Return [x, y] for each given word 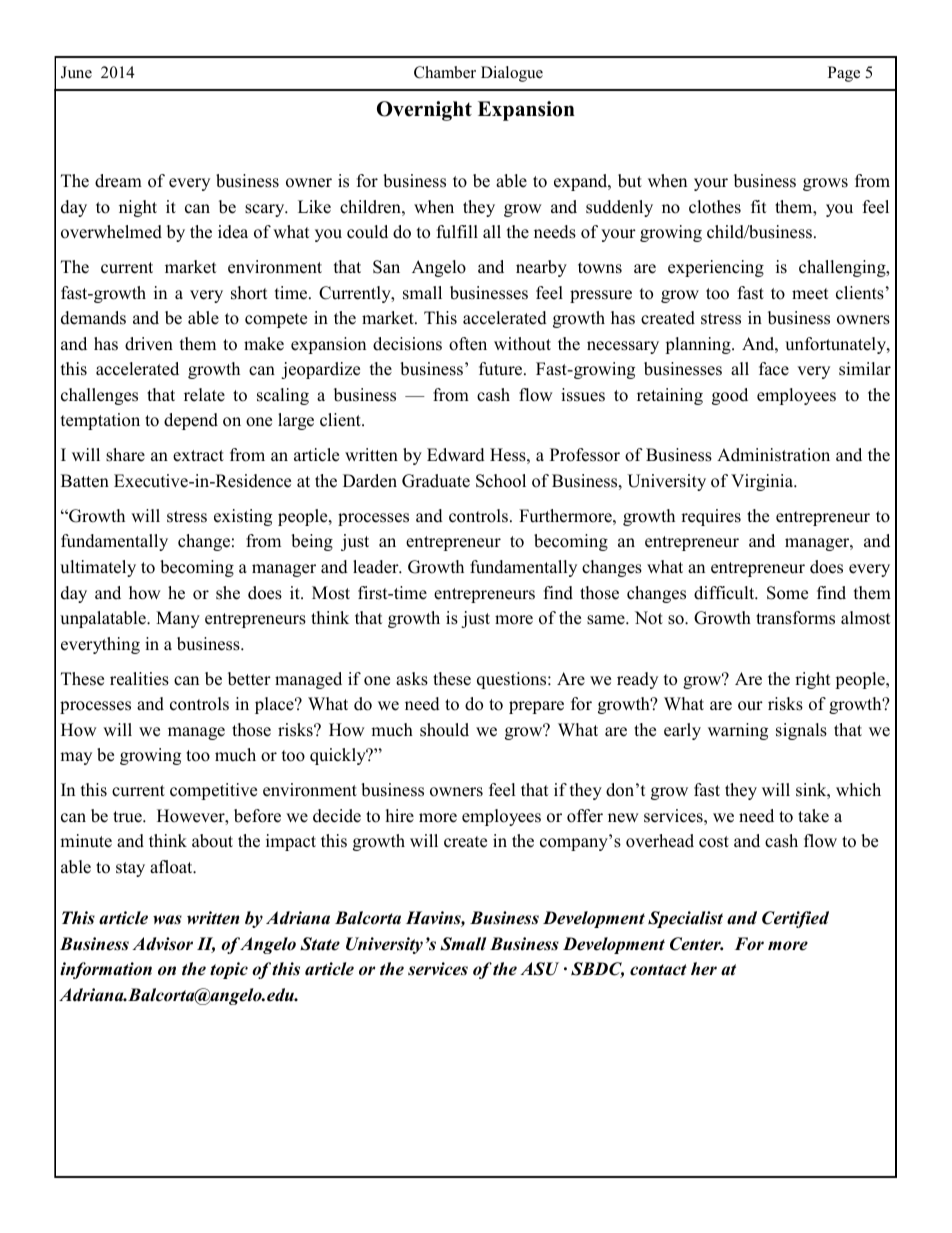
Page [844, 74]
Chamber [445, 72]
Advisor [162, 944]
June [76, 72]
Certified [795, 919]
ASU [539, 969]
